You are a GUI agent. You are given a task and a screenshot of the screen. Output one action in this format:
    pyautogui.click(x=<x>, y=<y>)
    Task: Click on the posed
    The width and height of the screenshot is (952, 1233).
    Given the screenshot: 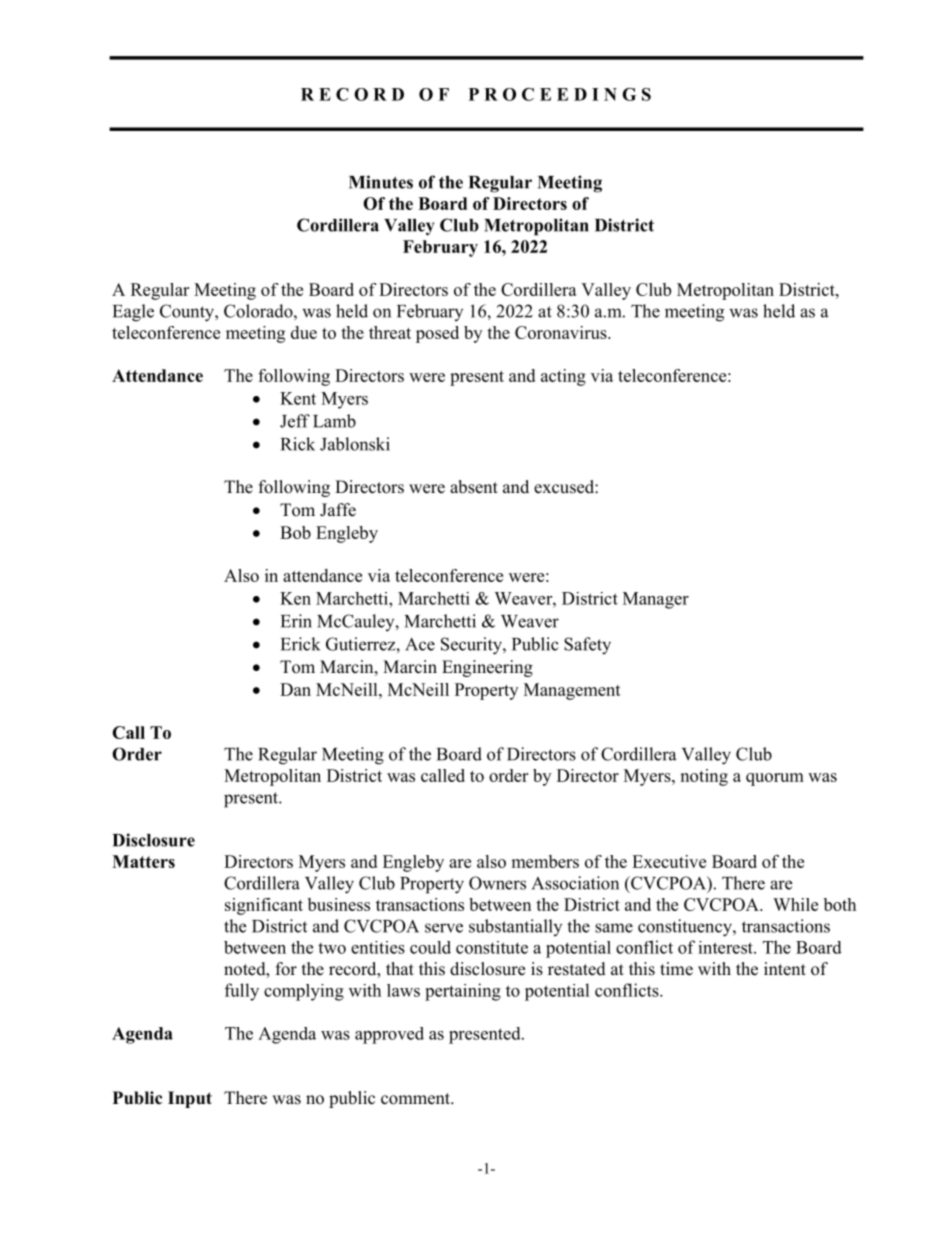 What is the action you would take?
    pyautogui.click(x=437, y=334)
